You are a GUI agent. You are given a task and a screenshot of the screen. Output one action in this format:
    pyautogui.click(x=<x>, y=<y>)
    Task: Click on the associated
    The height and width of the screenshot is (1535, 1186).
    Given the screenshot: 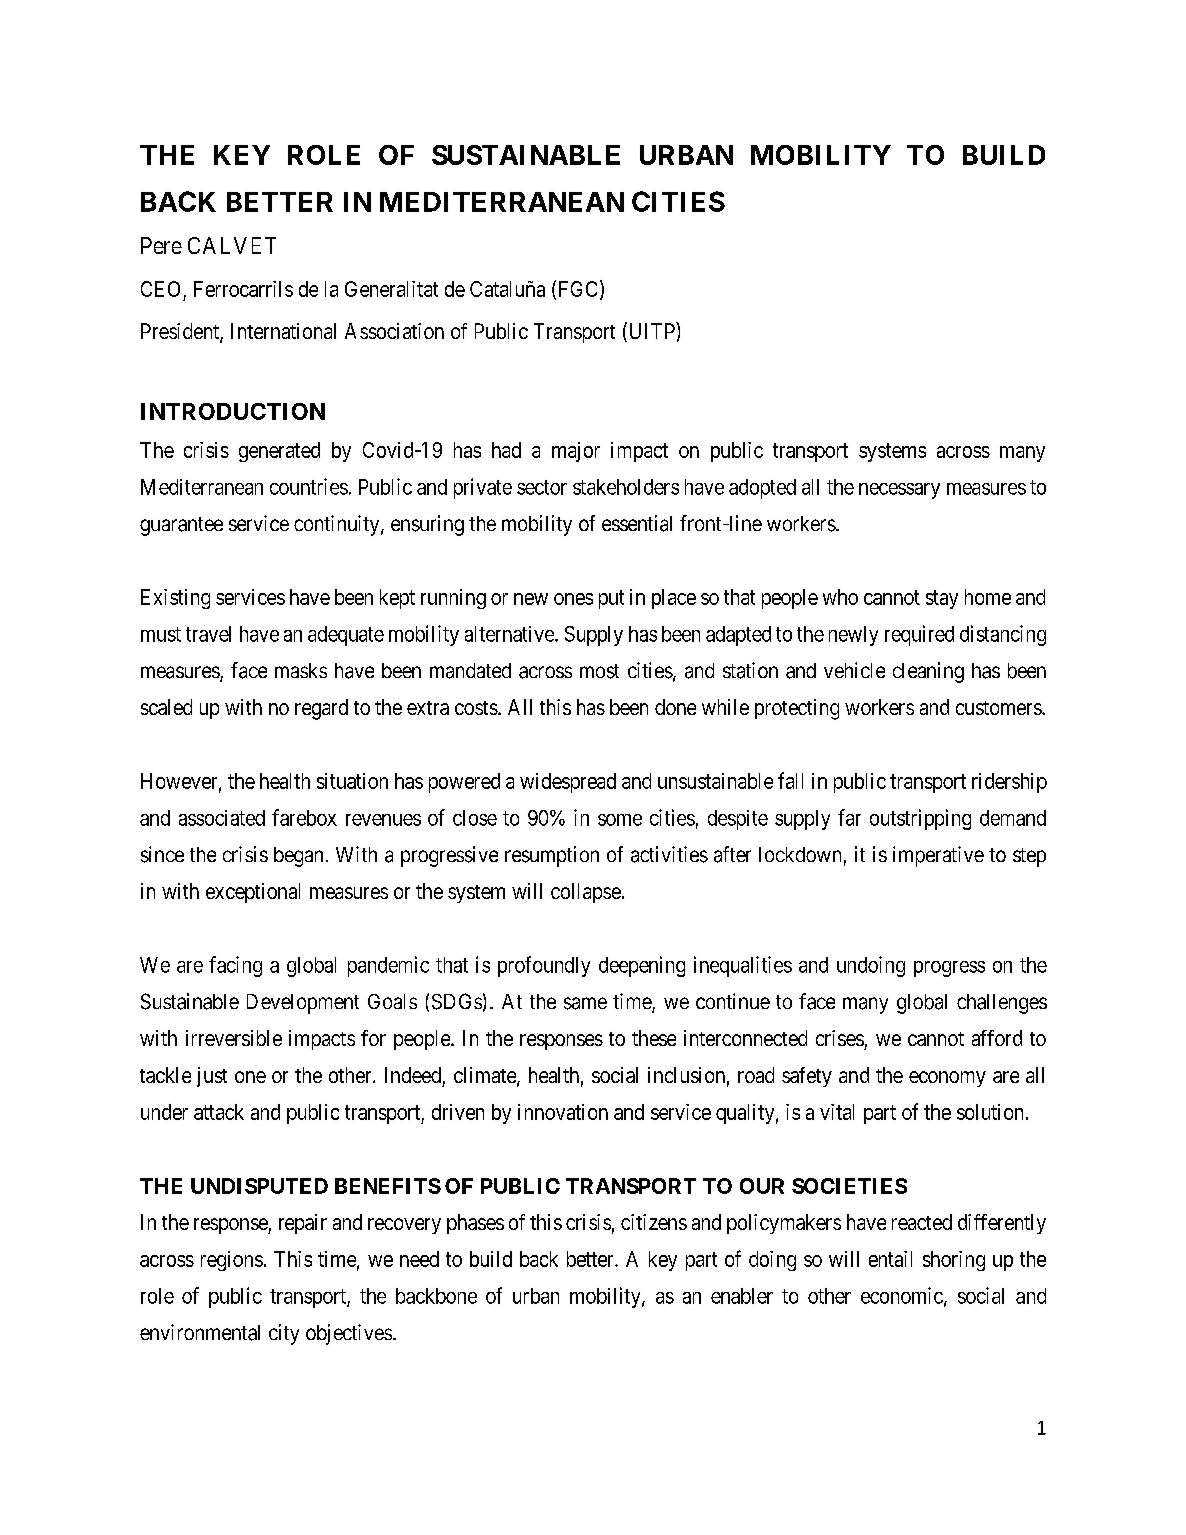 What is the action you would take?
    pyautogui.click(x=222, y=818)
